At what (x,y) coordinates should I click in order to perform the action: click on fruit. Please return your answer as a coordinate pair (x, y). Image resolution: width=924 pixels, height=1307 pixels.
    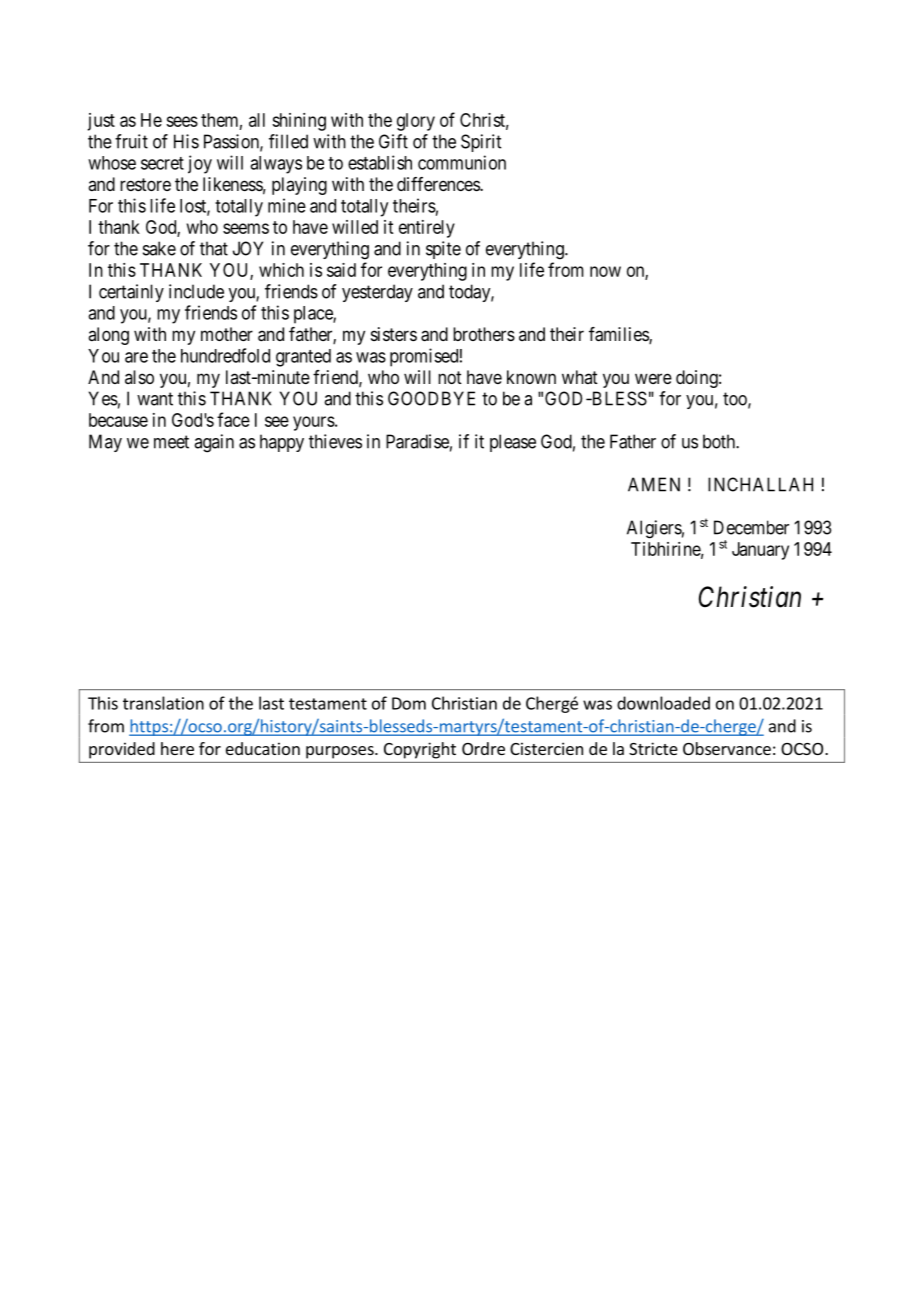
    Looking at the image, I should click on (131, 141).
